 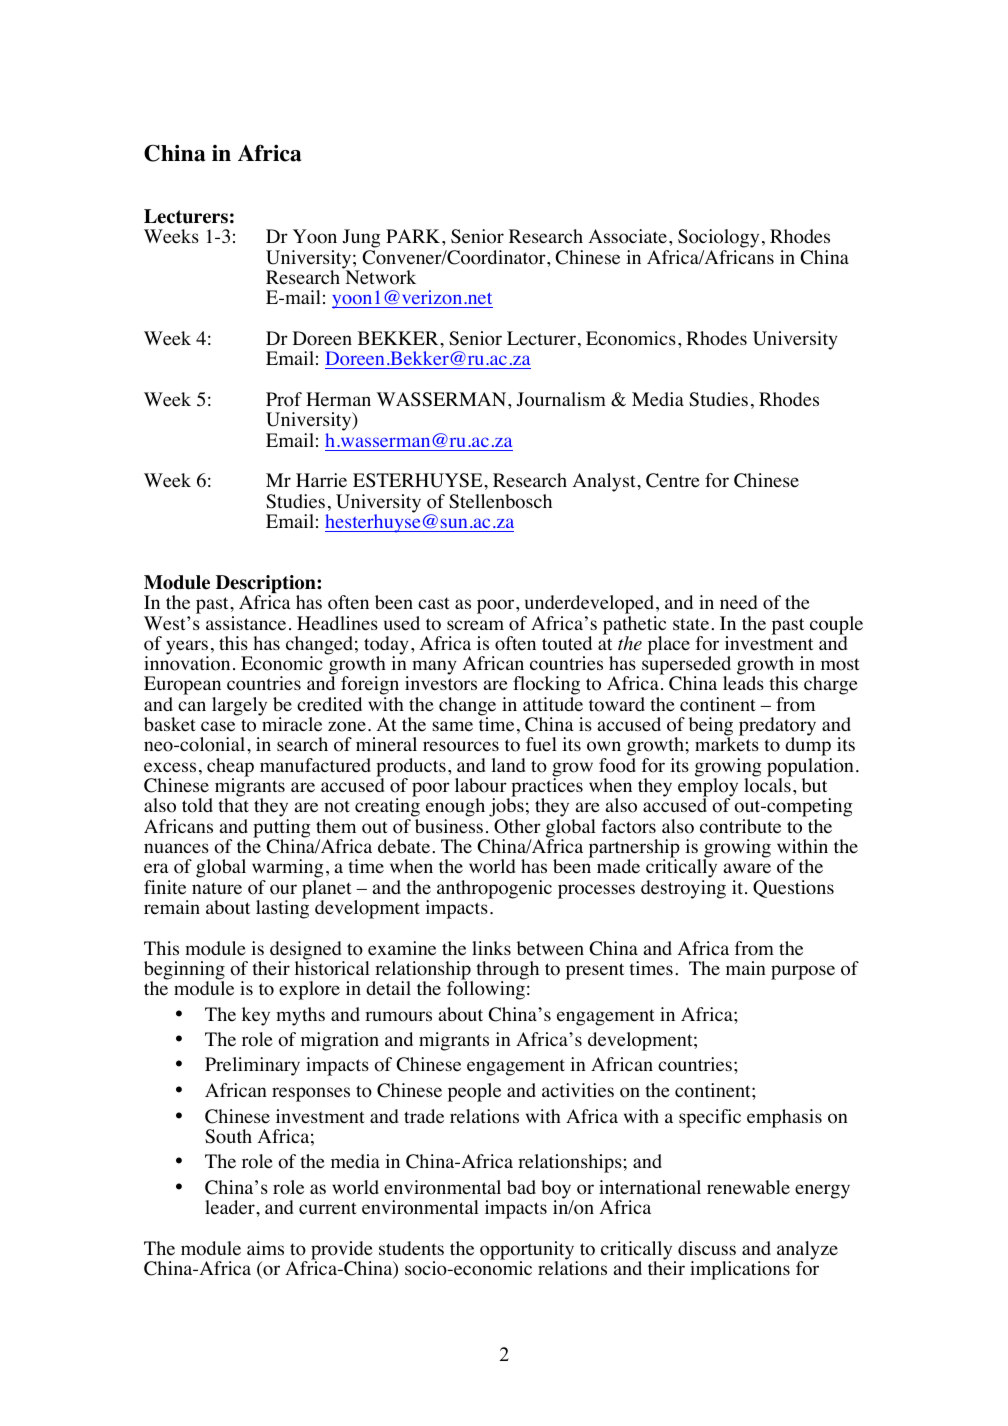 I want to click on cheap, so click(x=230, y=768).
